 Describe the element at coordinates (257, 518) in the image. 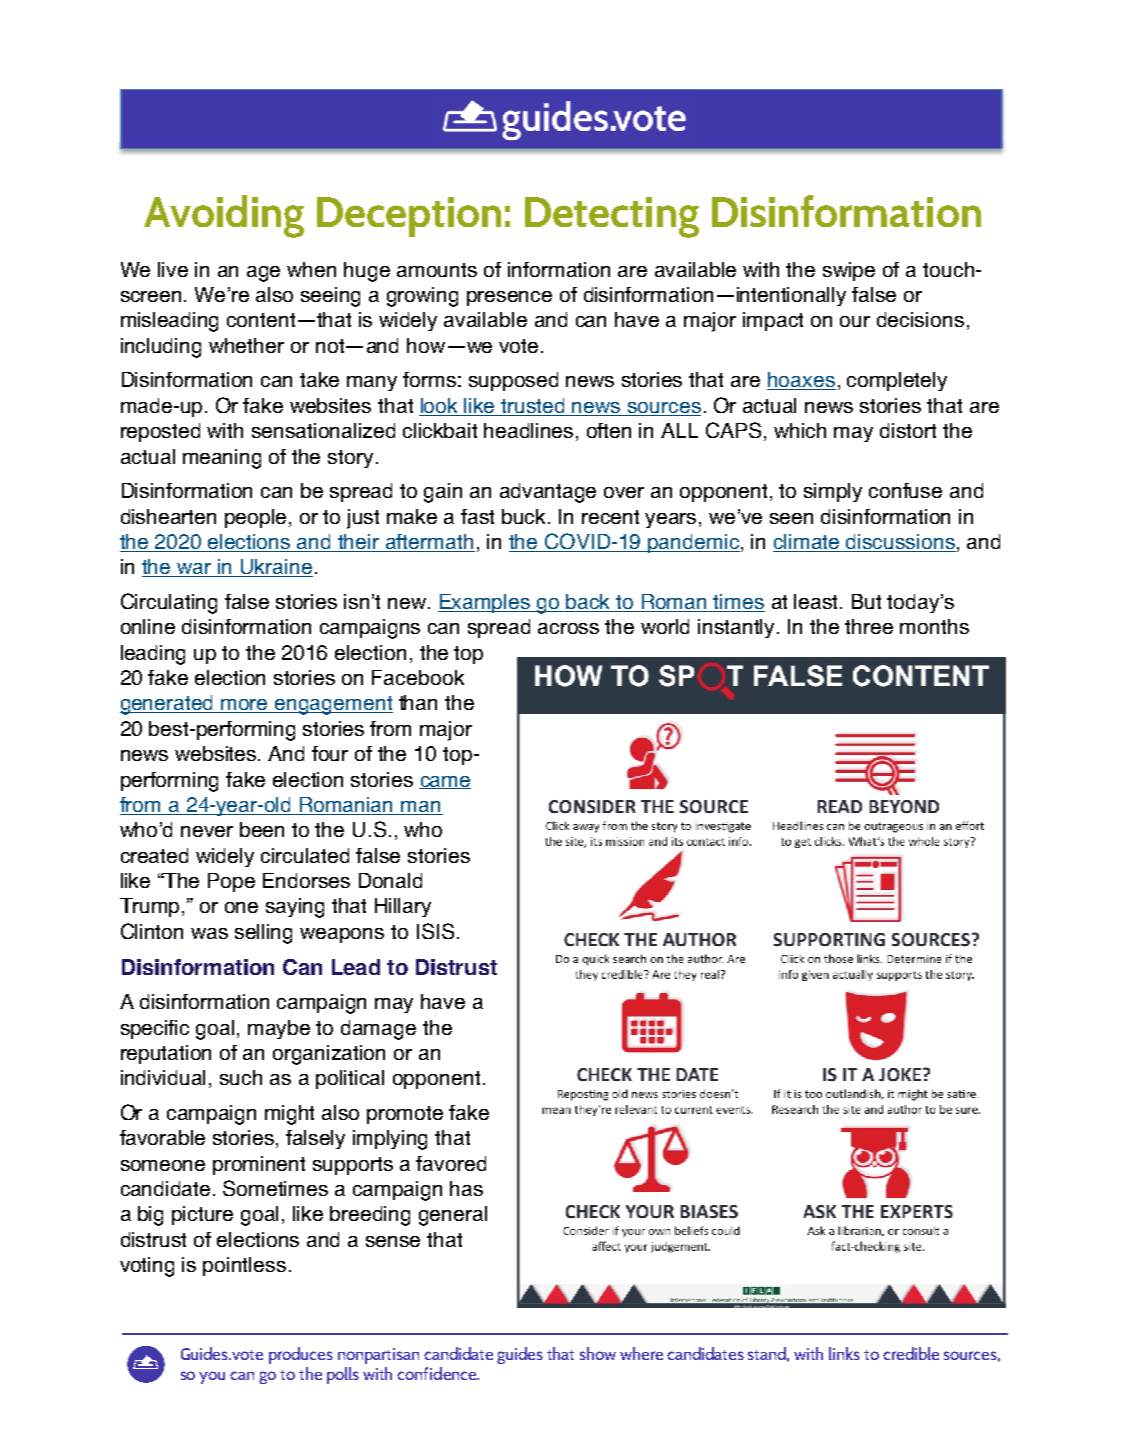

I see `people` at that location.
